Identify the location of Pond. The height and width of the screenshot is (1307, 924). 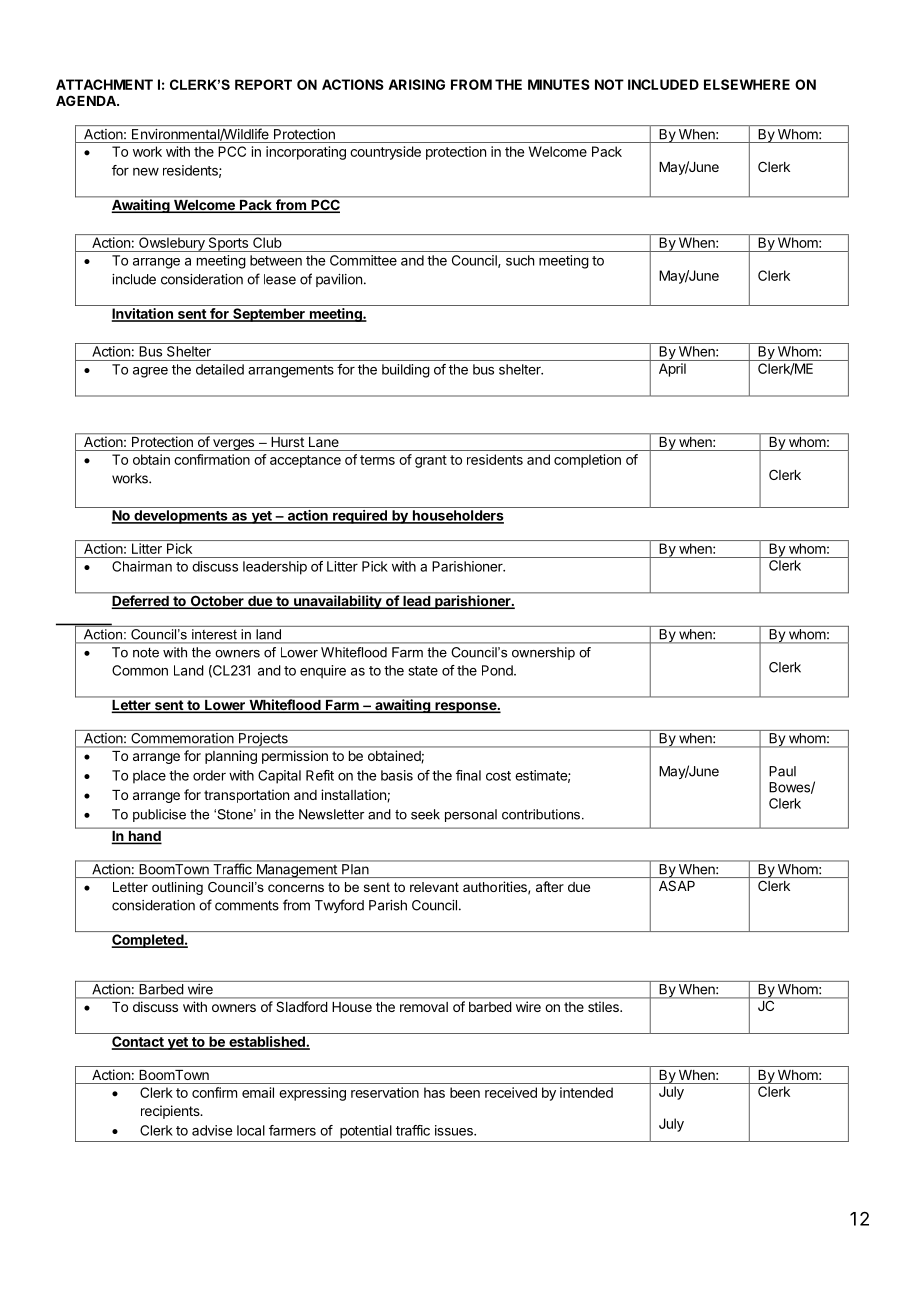
(498, 670).
